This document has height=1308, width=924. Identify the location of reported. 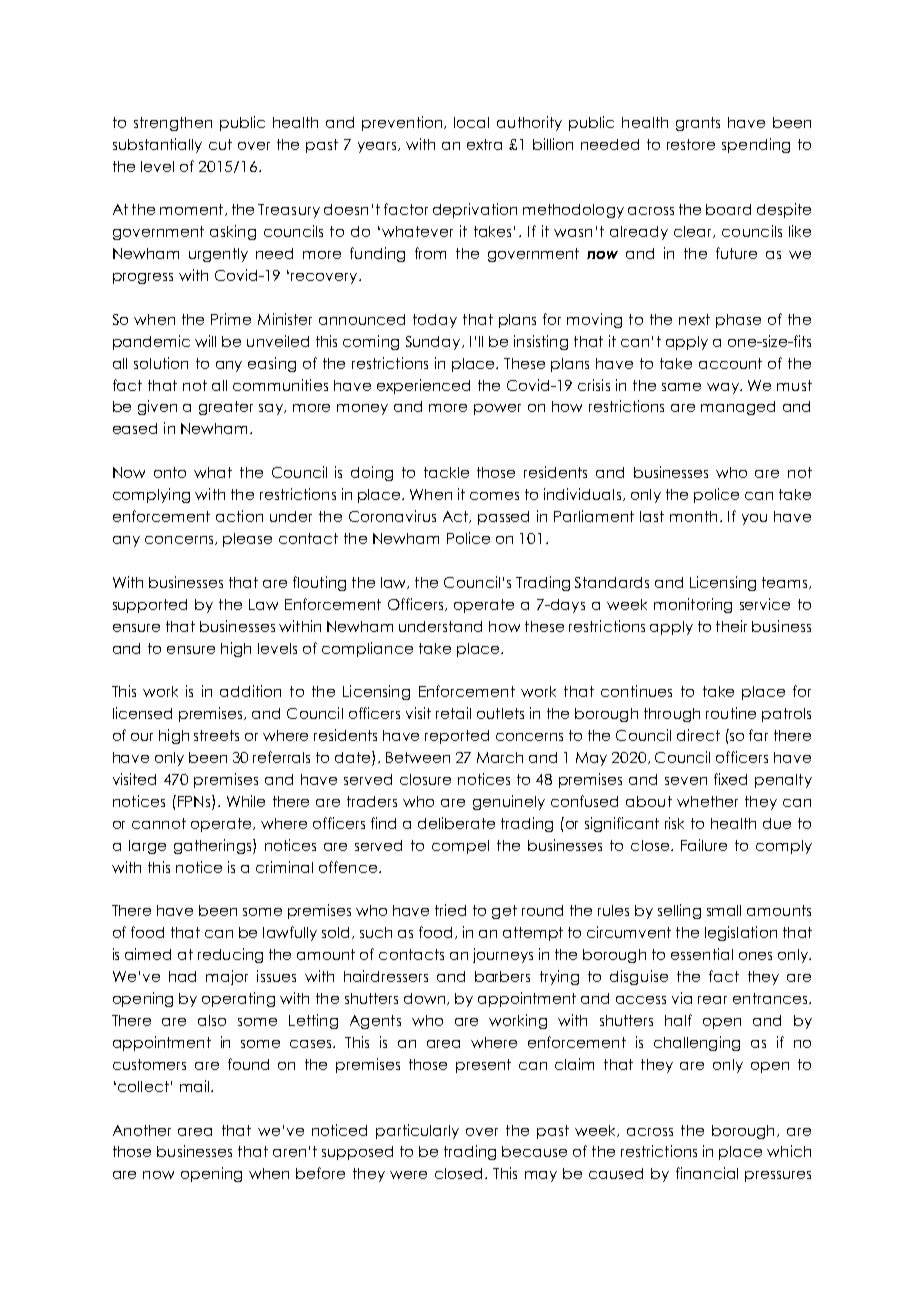
(457, 737).
